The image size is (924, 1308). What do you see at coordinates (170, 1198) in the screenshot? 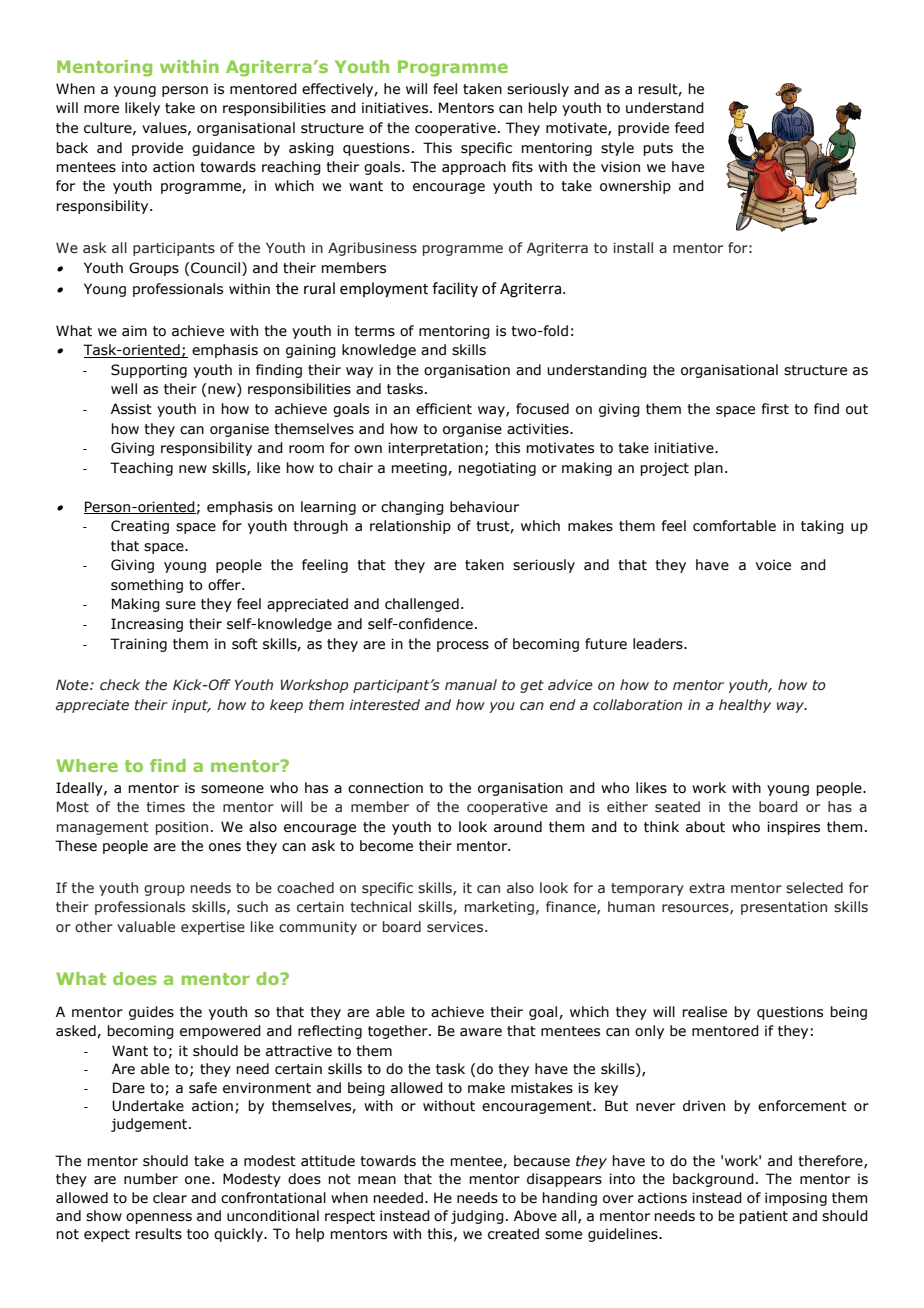
I see `clear` at bounding box center [170, 1198].
